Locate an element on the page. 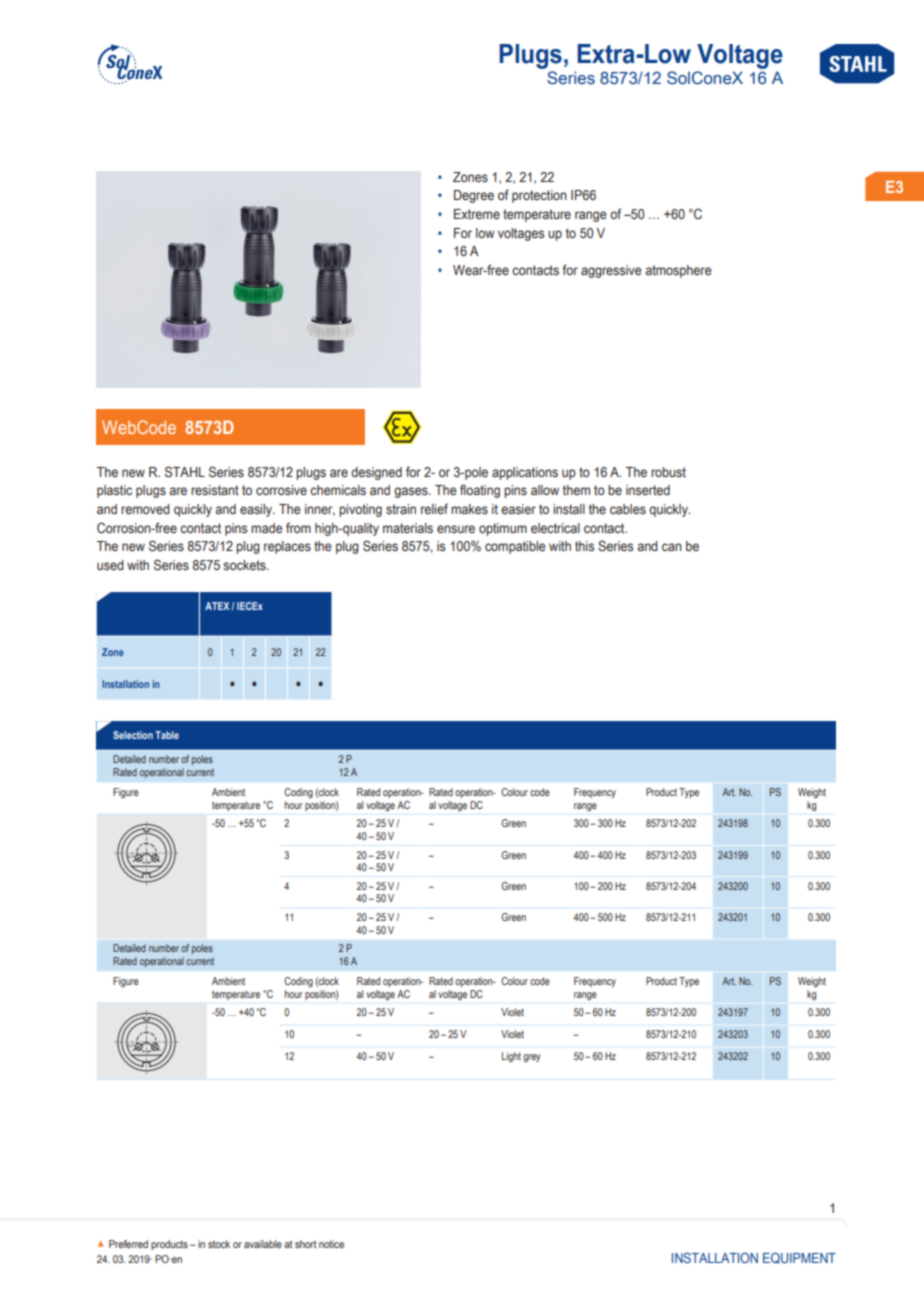 The width and height of the document is (924, 1308). Degree is located at coordinates (474, 196).
